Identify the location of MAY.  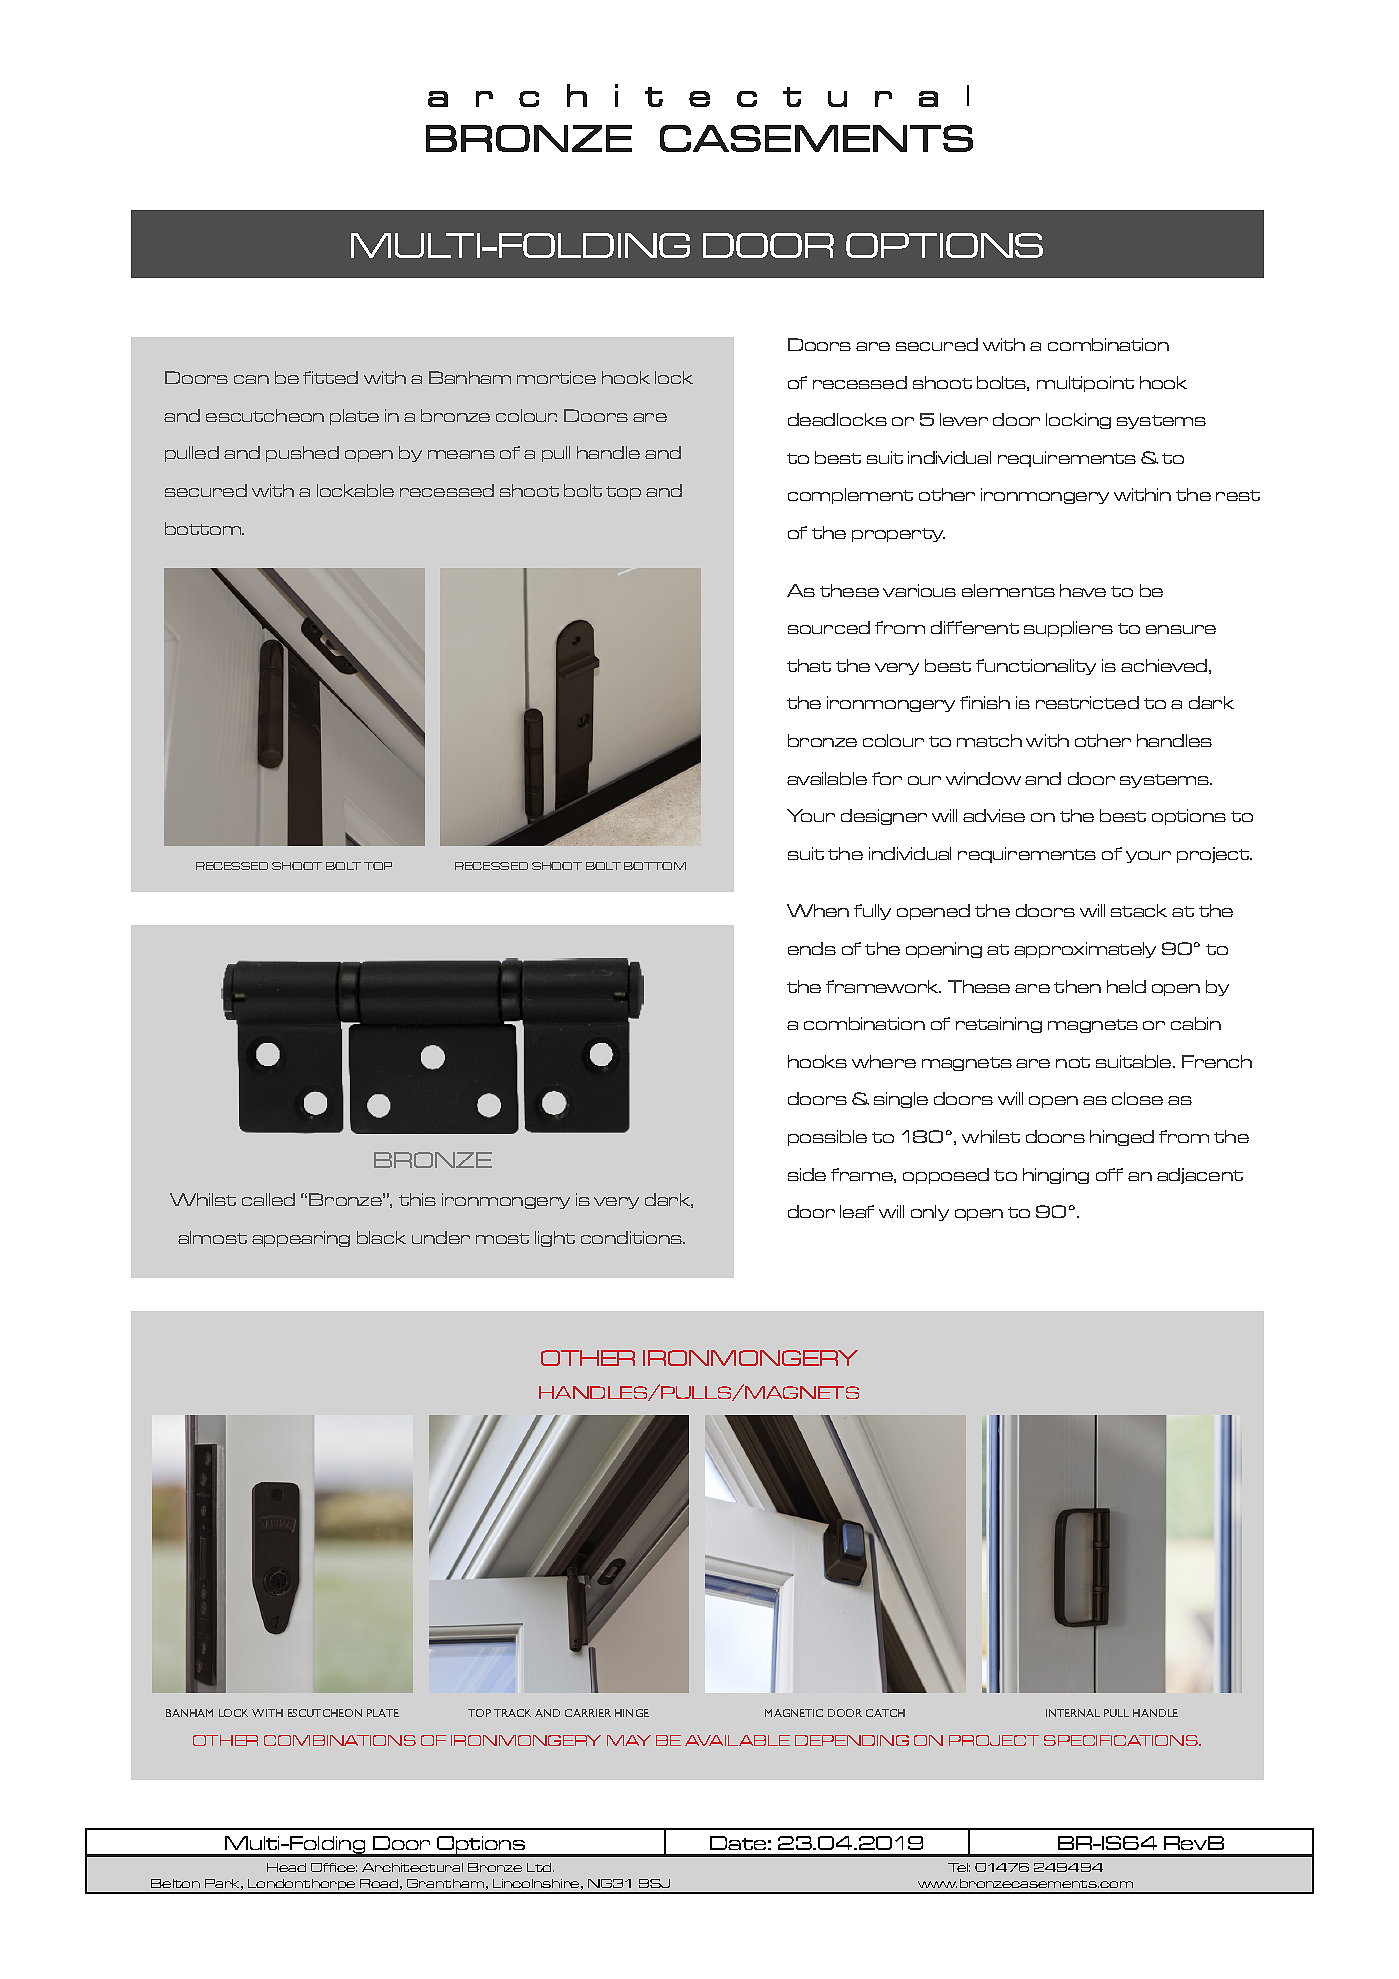
(629, 1740).
